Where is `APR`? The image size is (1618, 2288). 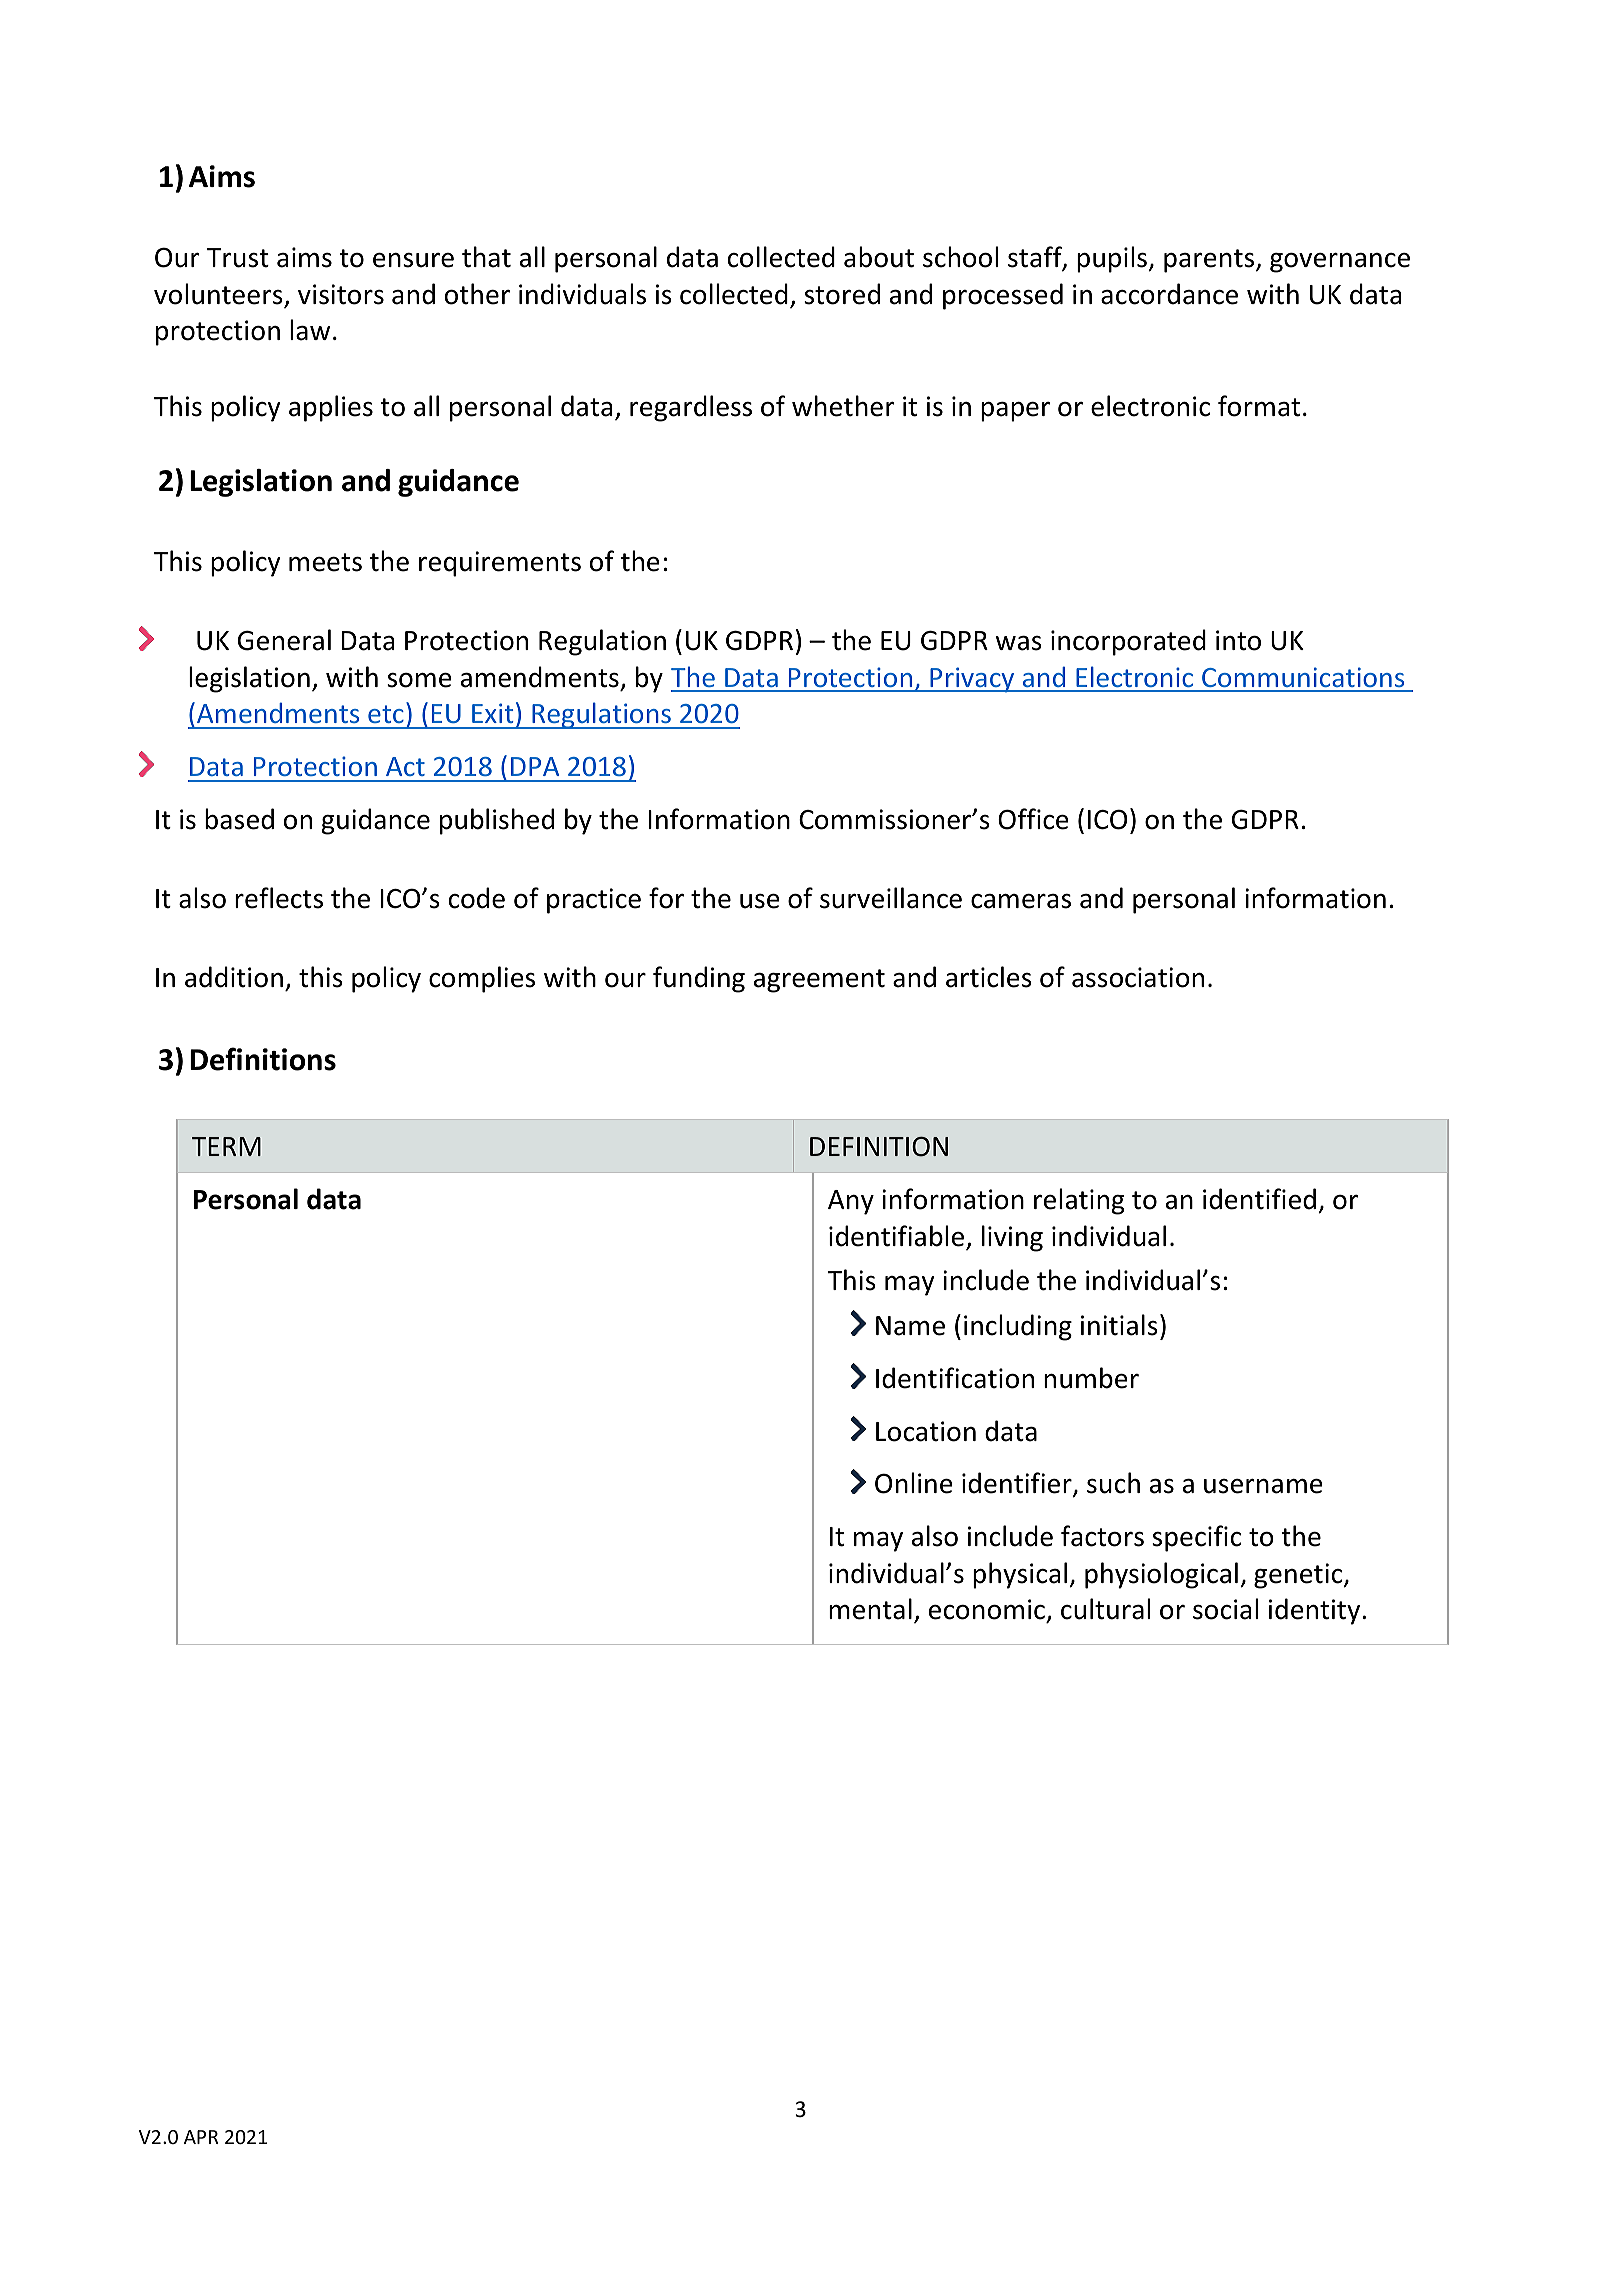 APR is located at coordinates (201, 2137).
